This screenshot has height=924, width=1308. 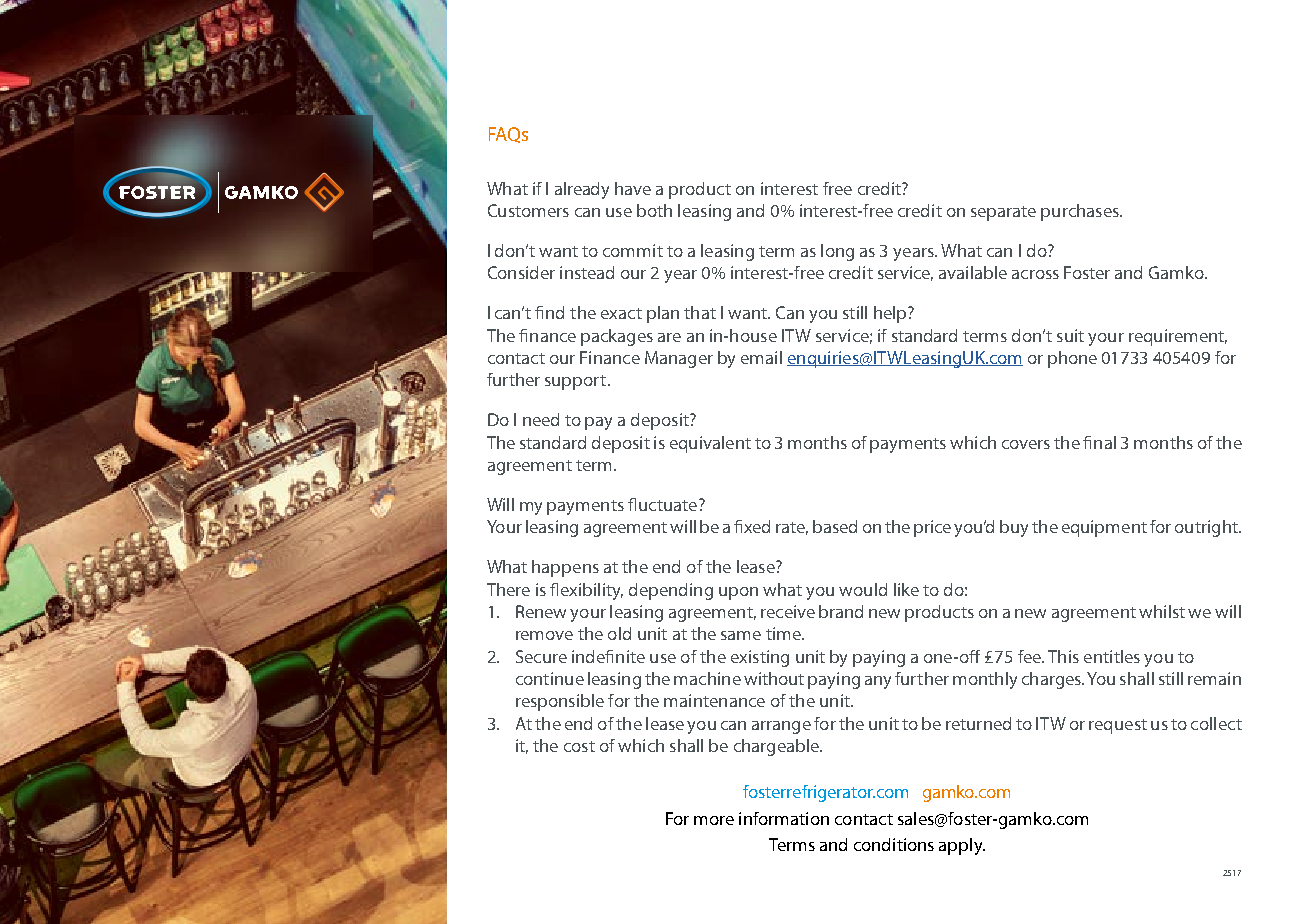 I want to click on based, so click(x=835, y=526).
